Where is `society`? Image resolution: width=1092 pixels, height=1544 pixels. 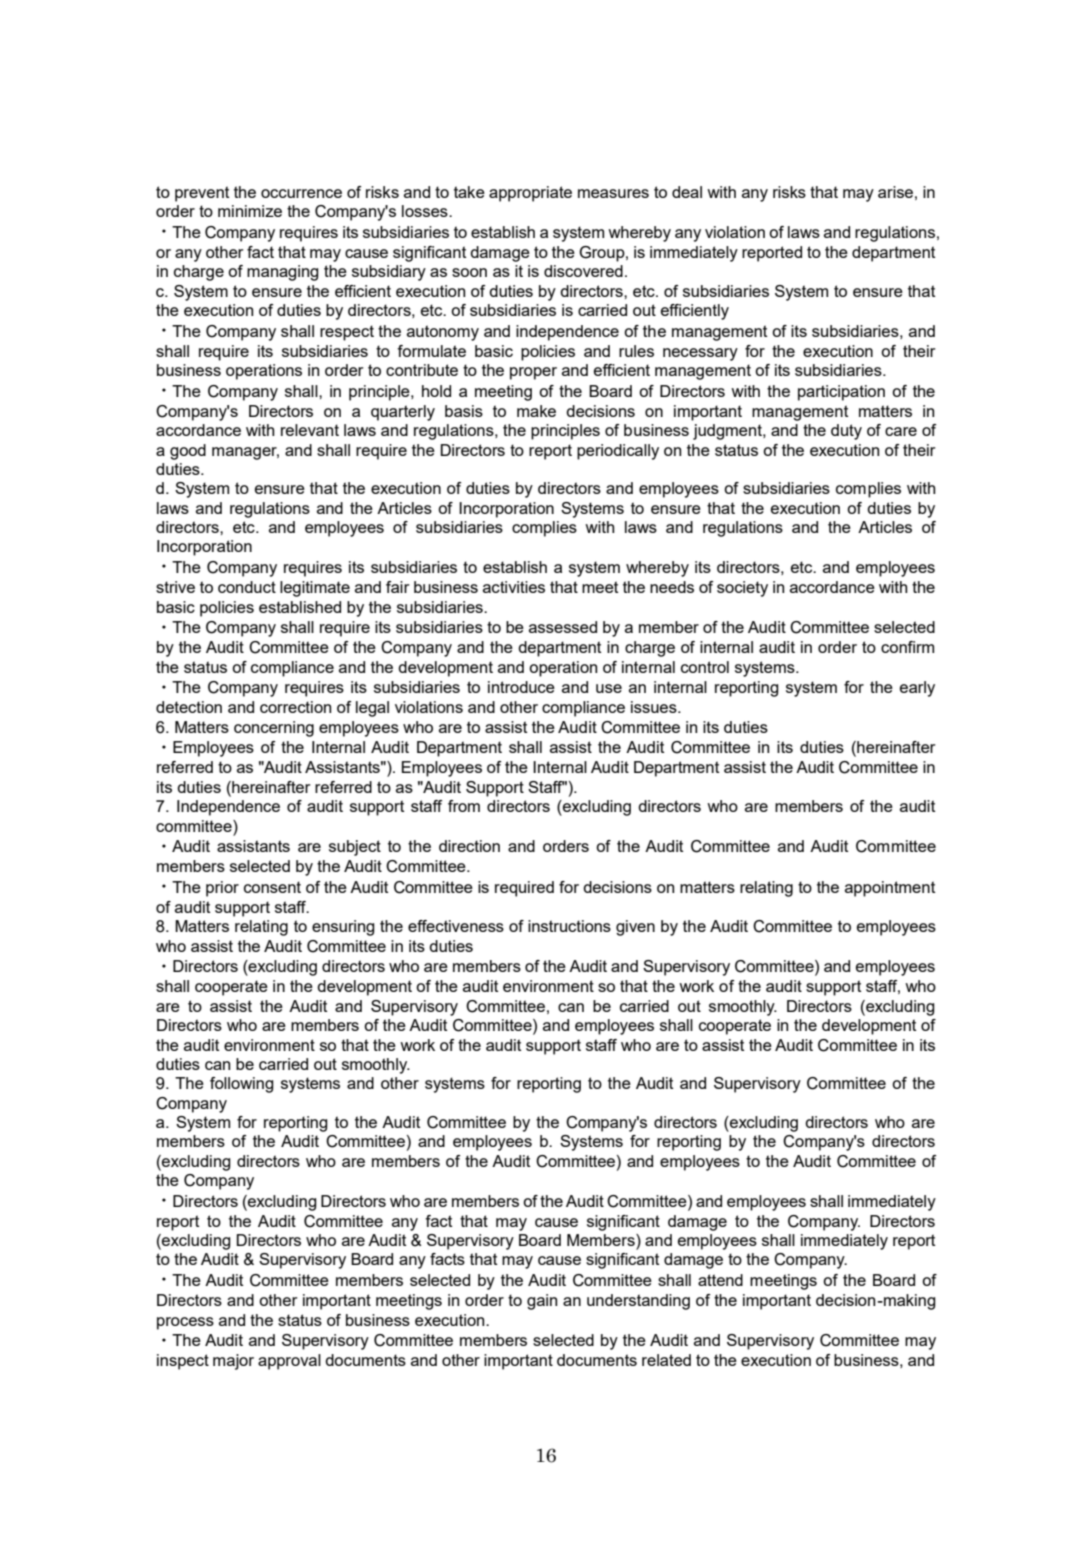 society is located at coordinates (742, 589).
